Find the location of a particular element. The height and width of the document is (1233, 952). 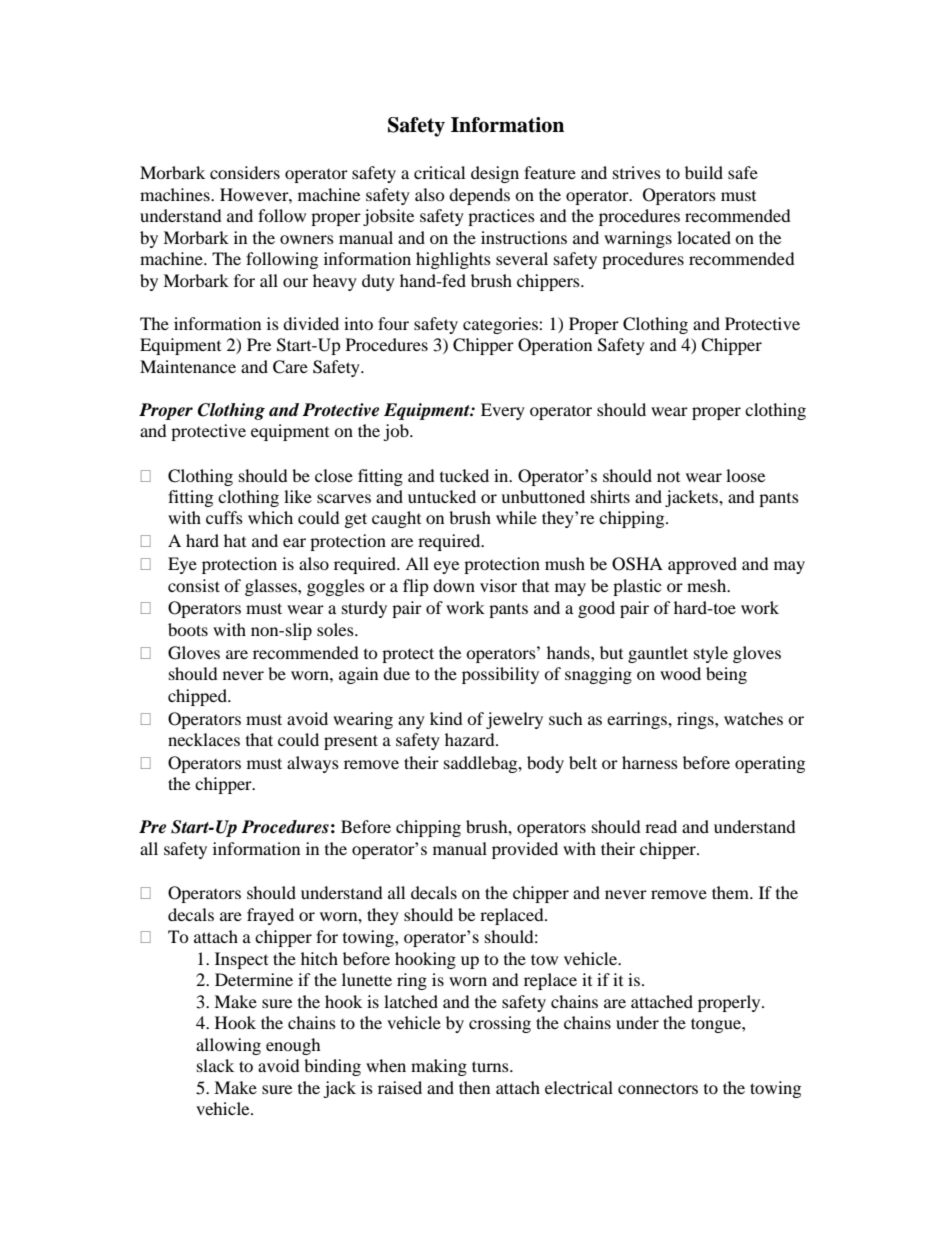

style is located at coordinates (711, 654).
